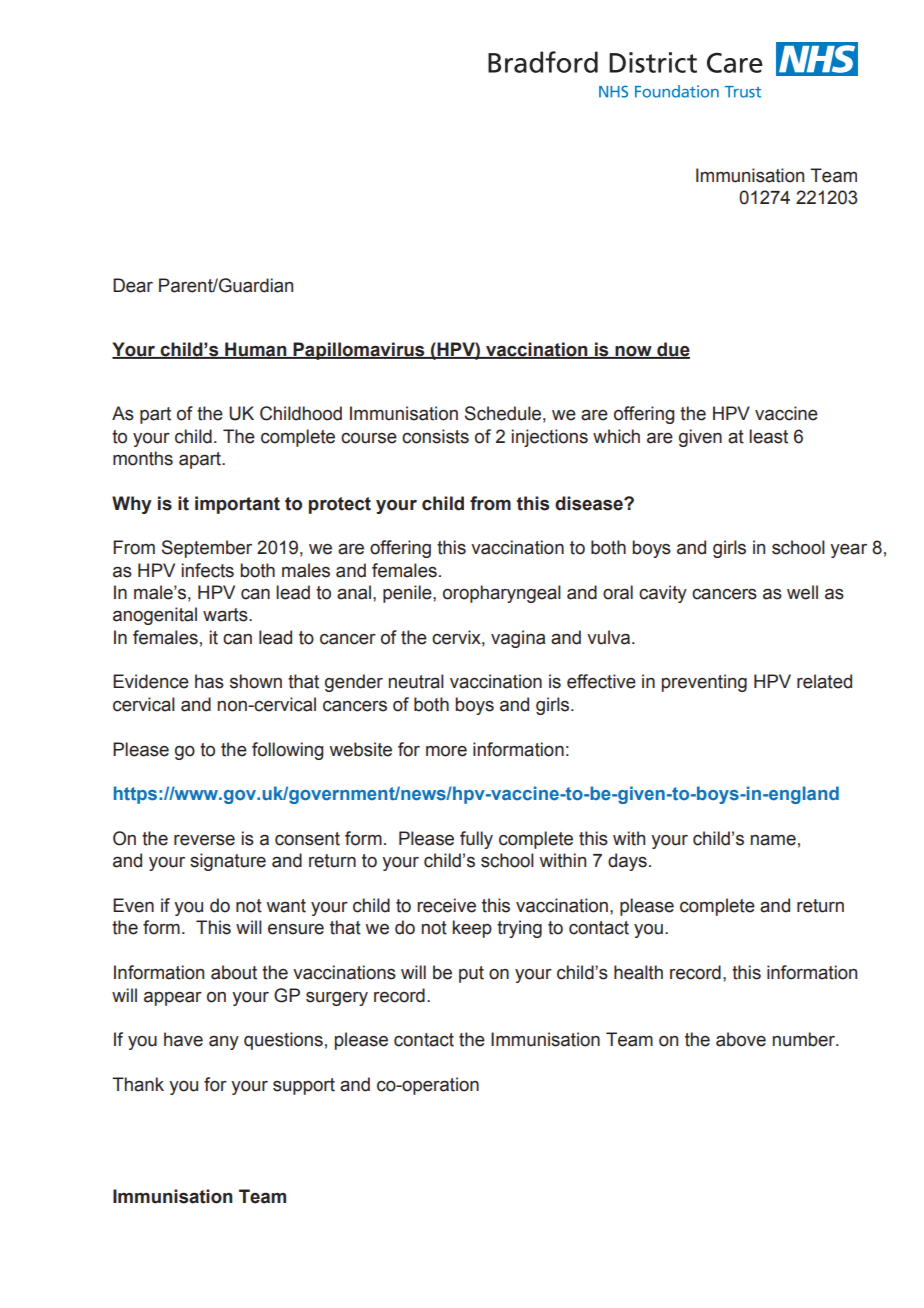 This screenshot has height=1308, width=924. Describe the element at coordinates (672, 350) in the screenshot. I see `due` at that location.
